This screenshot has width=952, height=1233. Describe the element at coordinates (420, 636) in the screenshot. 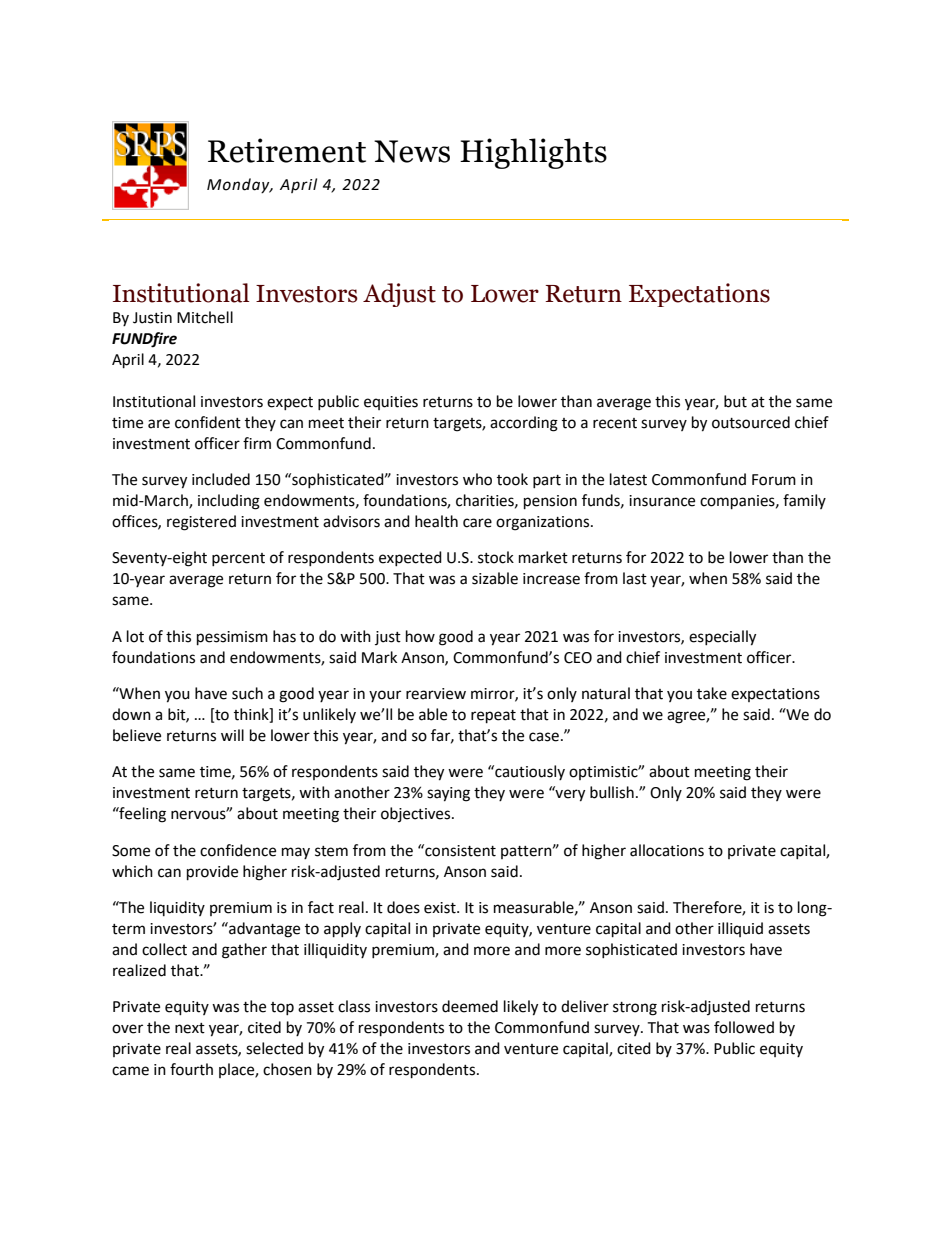

I see `how` at that location.
